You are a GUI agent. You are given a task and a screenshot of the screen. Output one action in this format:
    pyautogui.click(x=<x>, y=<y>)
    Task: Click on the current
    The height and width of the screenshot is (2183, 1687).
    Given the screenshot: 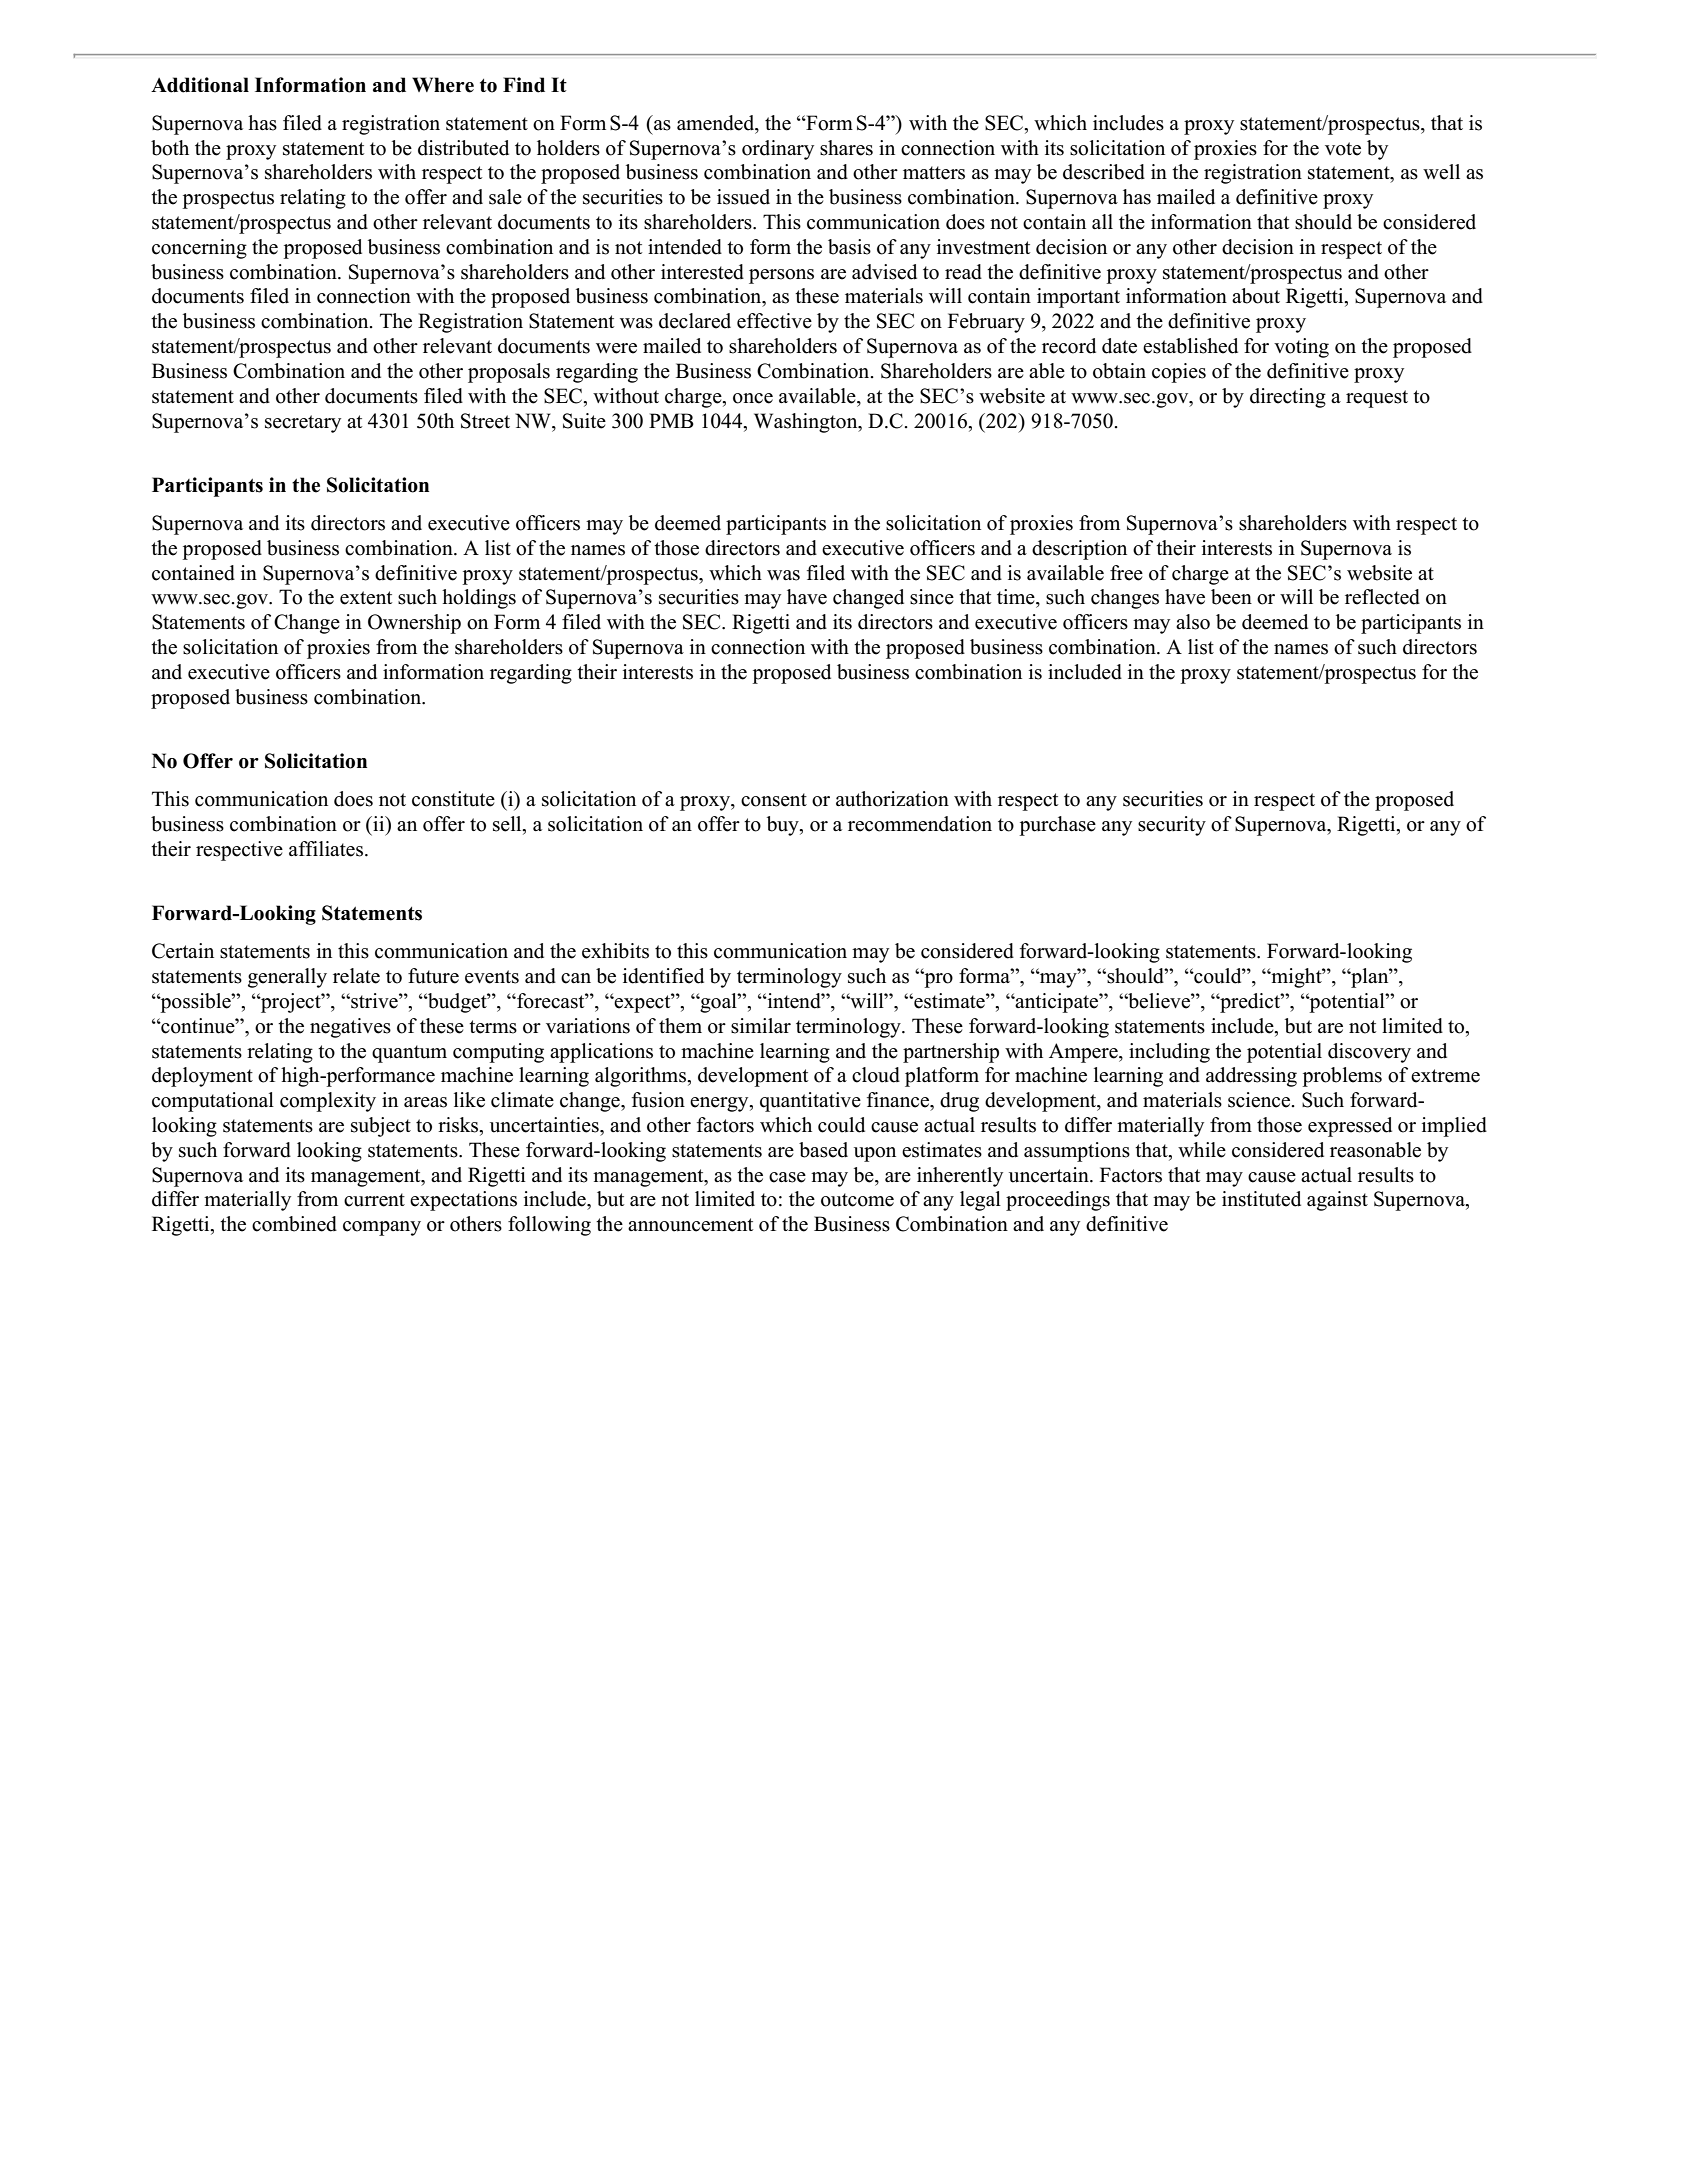 What is the action you would take?
    pyautogui.click(x=374, y=1200)
